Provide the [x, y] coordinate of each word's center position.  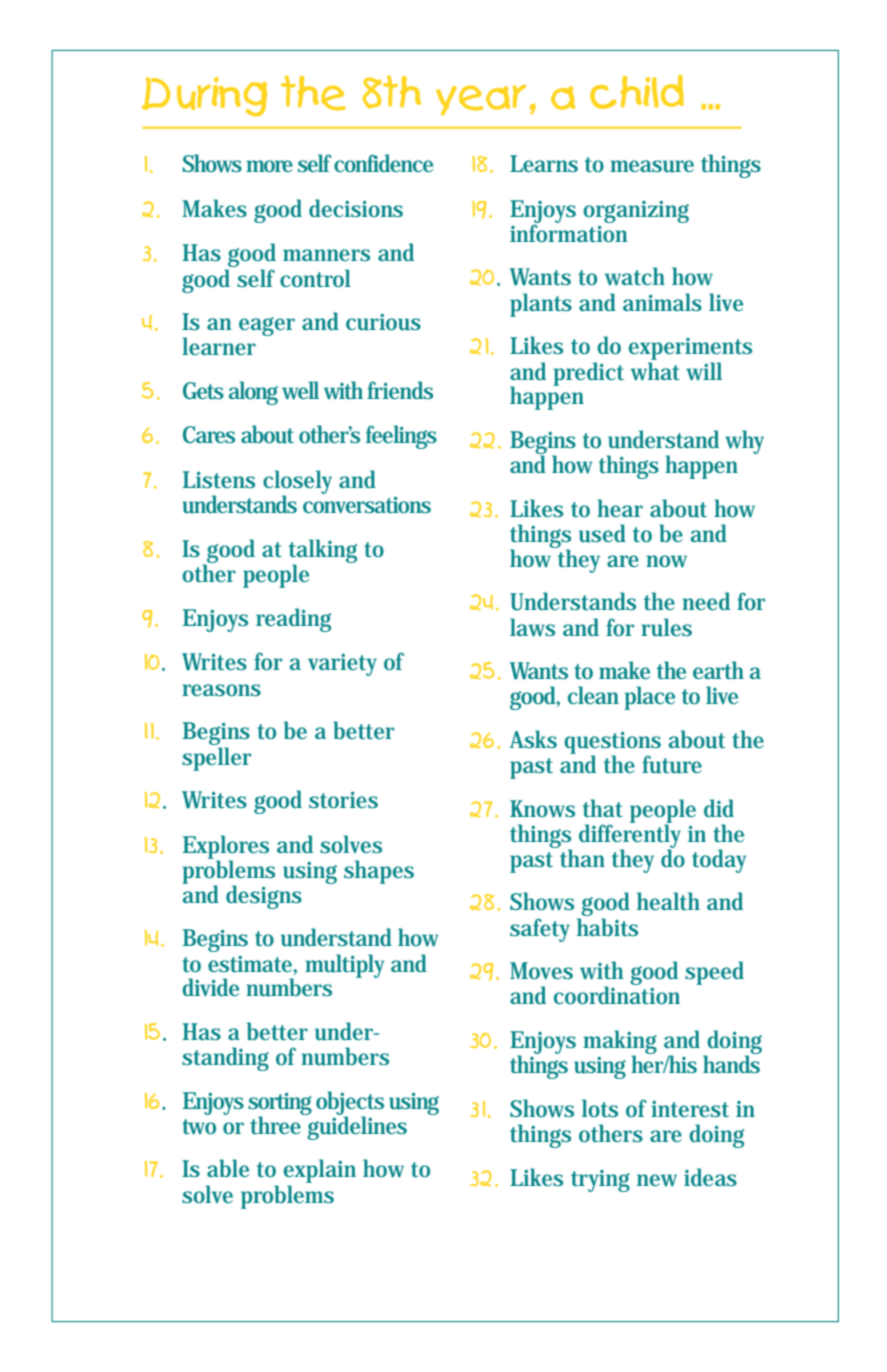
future [672, 764]
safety [540, 930]
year [481, 100]
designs [264, 897]
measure [652, 166]
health [668, 901]
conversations [367, 505]
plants [541, 305]
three [277, 1124]
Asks [533, 739]
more [269, 166]
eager [267, 326]
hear [620, 508]
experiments [690, 350]
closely [297, 483]
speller [217, 759]
